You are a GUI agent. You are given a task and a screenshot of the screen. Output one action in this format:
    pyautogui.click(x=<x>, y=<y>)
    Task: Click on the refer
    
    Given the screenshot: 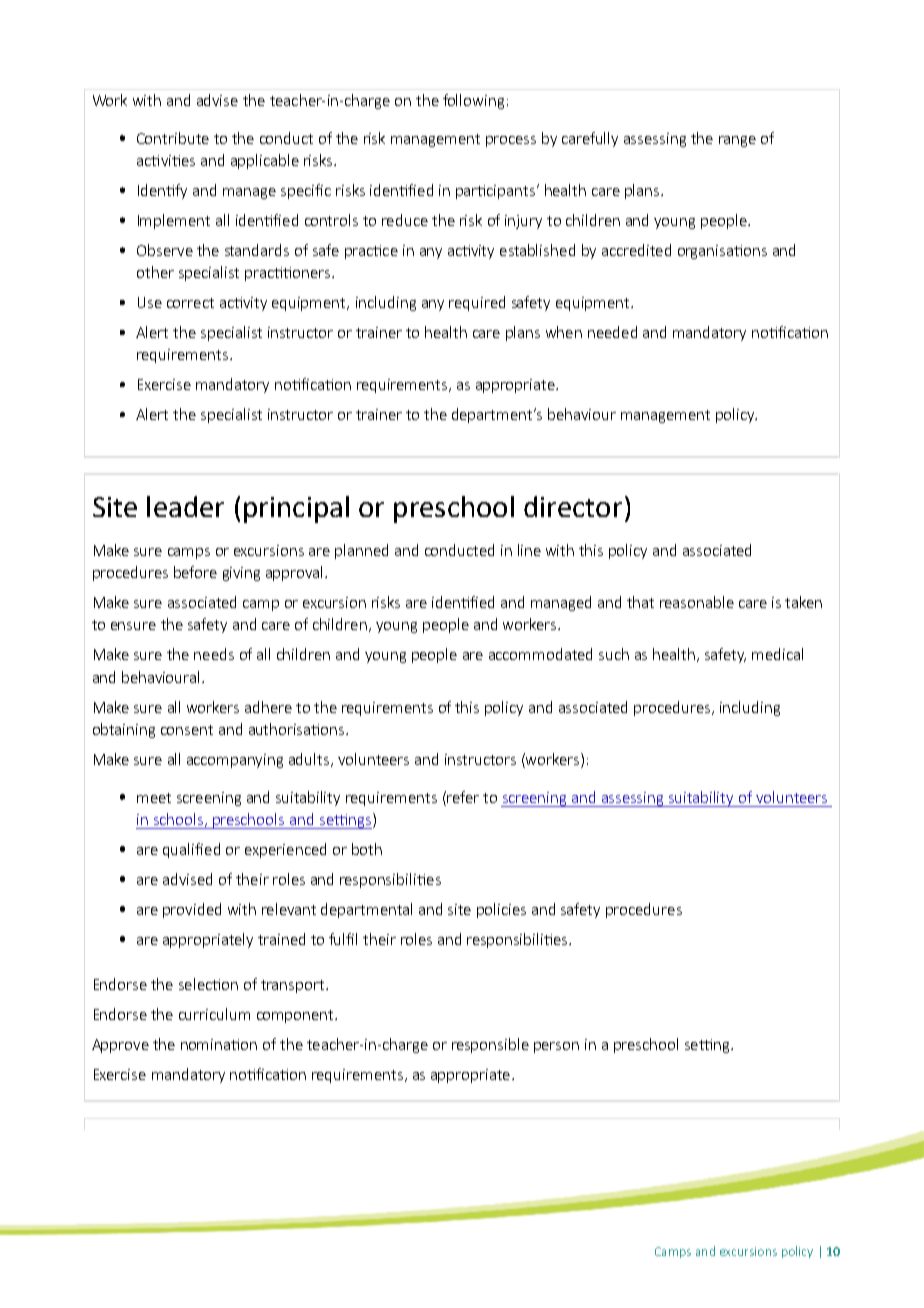 What is the action you would take?
    pyautogui.click(x=463, y=797)
